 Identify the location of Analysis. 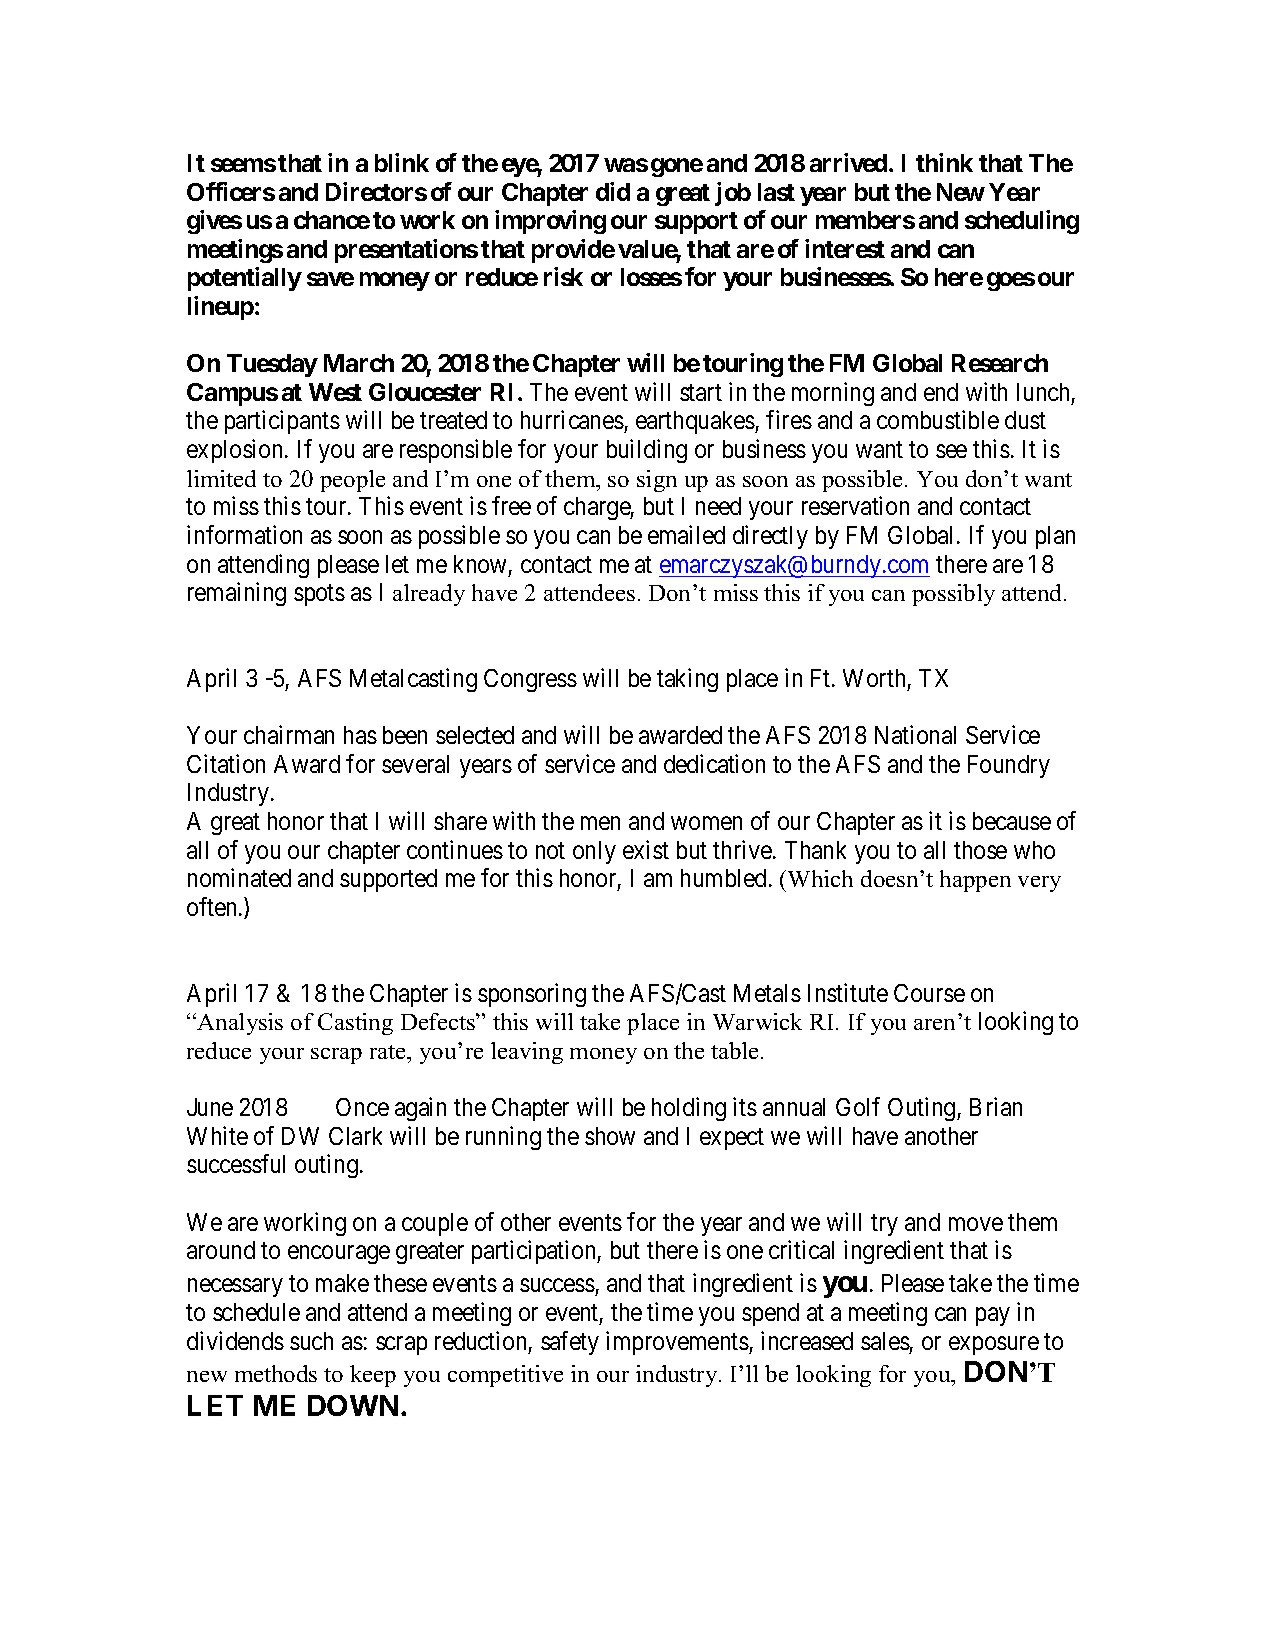
(239, 1024).
